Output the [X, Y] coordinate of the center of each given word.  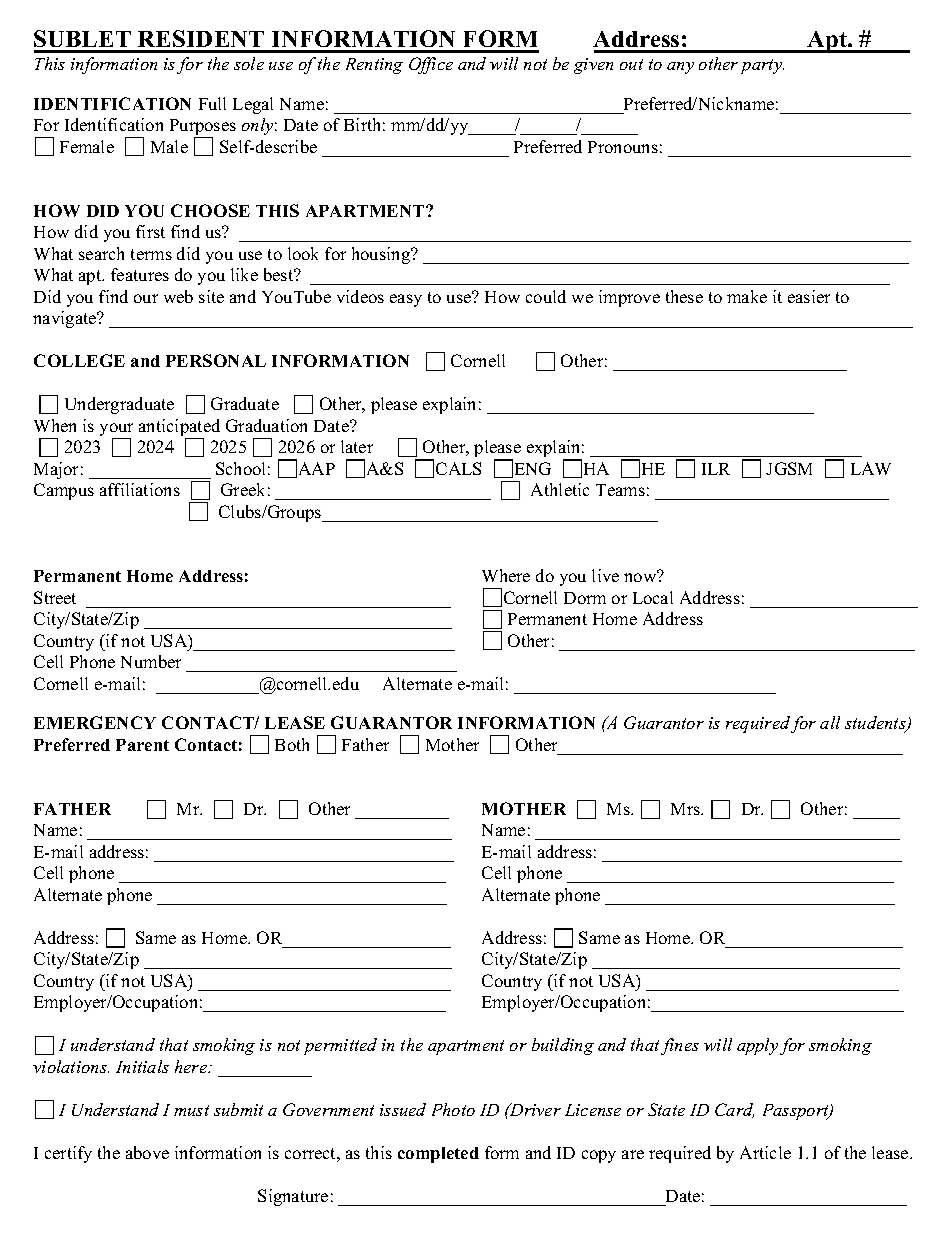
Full [212, 103]
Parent [142, 745]
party [762, 66]
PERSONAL [216, 360]
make [747, 296]
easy [406, 300]
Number [151, 661]
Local [653, 597]
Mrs [687, 809]
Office [431, 65]
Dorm [585, 598]
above [147, 1152]
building [563, 1046]
